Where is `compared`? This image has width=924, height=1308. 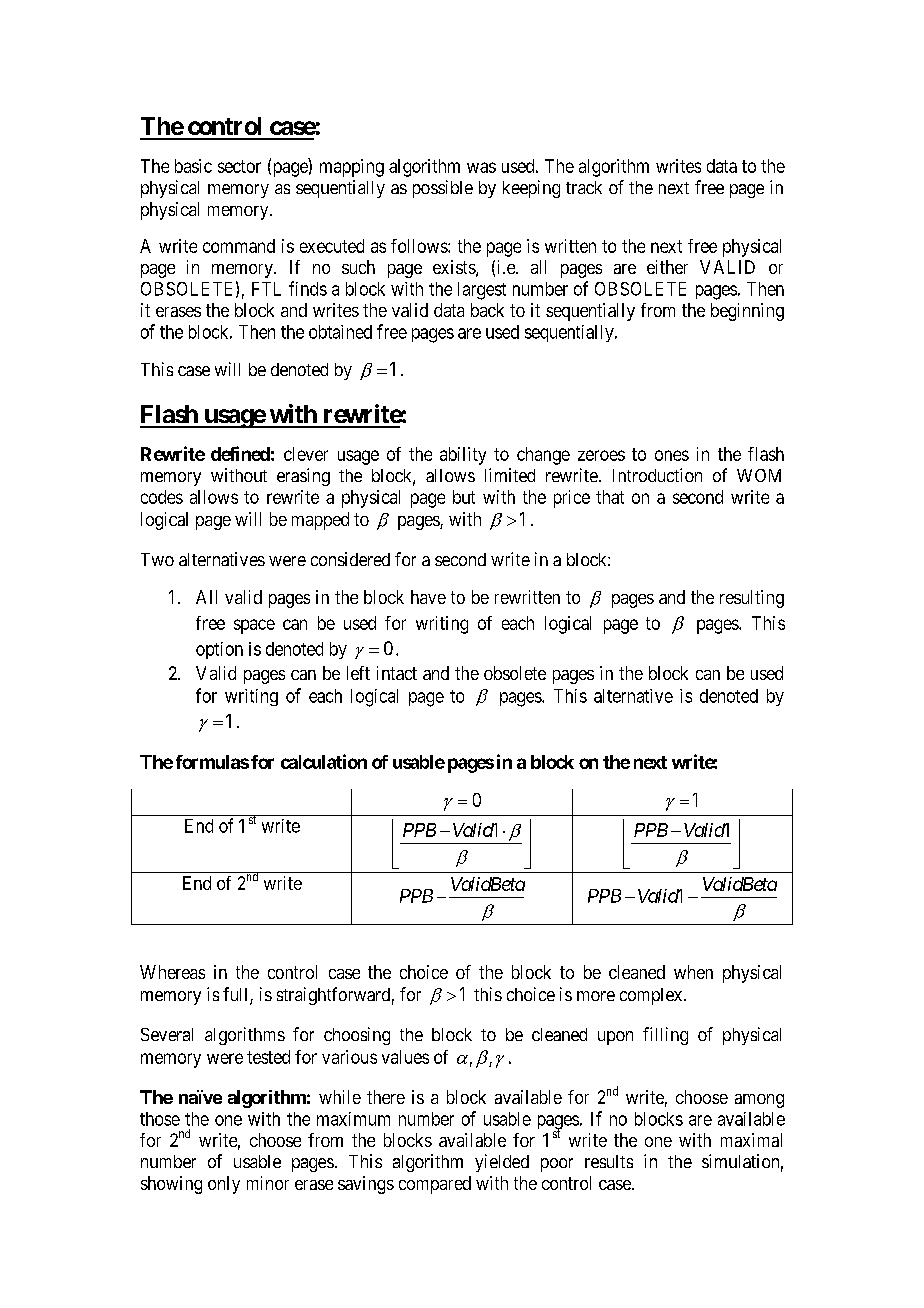
compared is located at coordinates (435, 1185).
